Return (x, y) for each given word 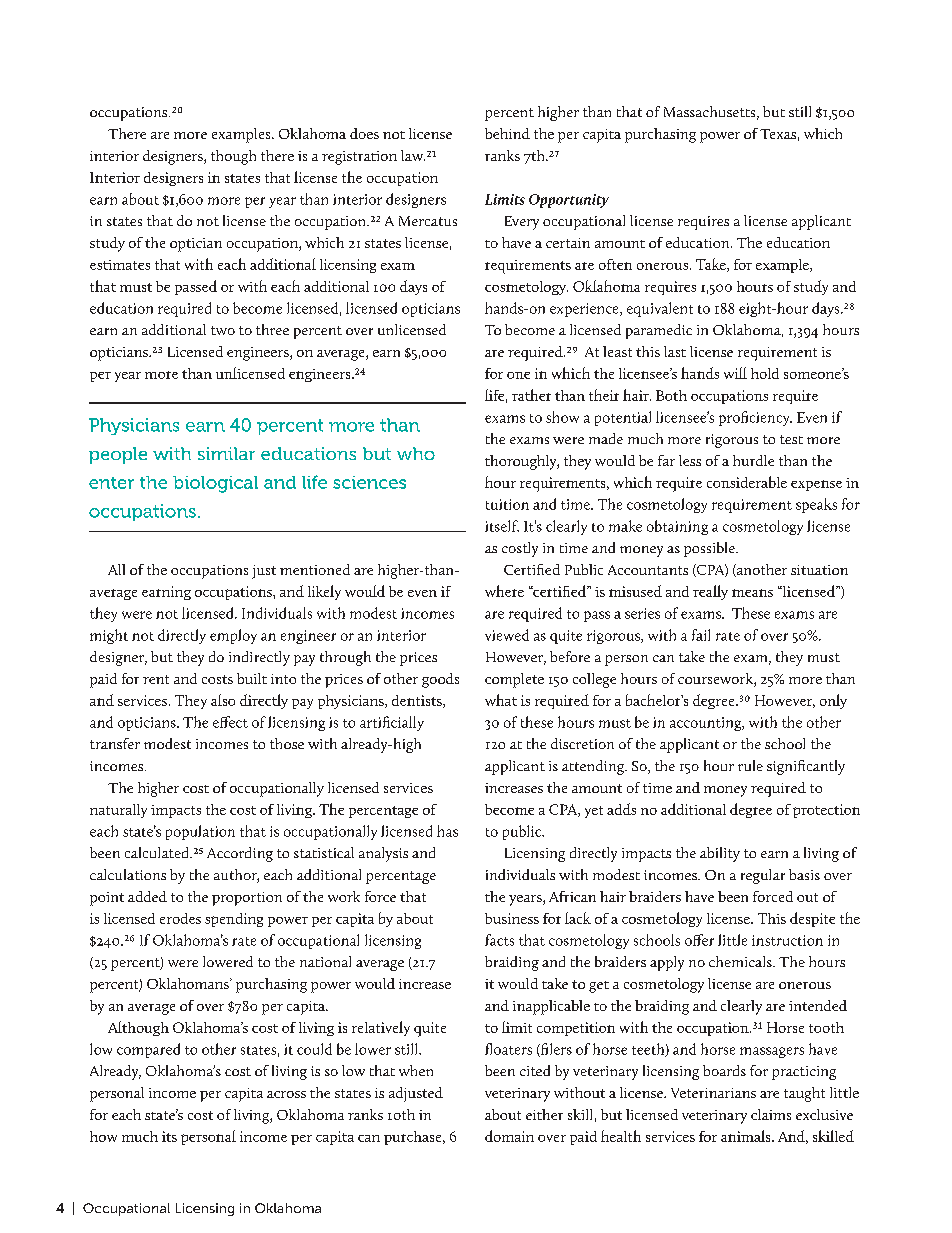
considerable (747, 482)
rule (750, 765)
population (200, 832)
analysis (383, 854)
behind (507, 133)
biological (215, 484)
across (286, 1094)
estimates (120, 265)
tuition (507, 504)
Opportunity (569, 201)
